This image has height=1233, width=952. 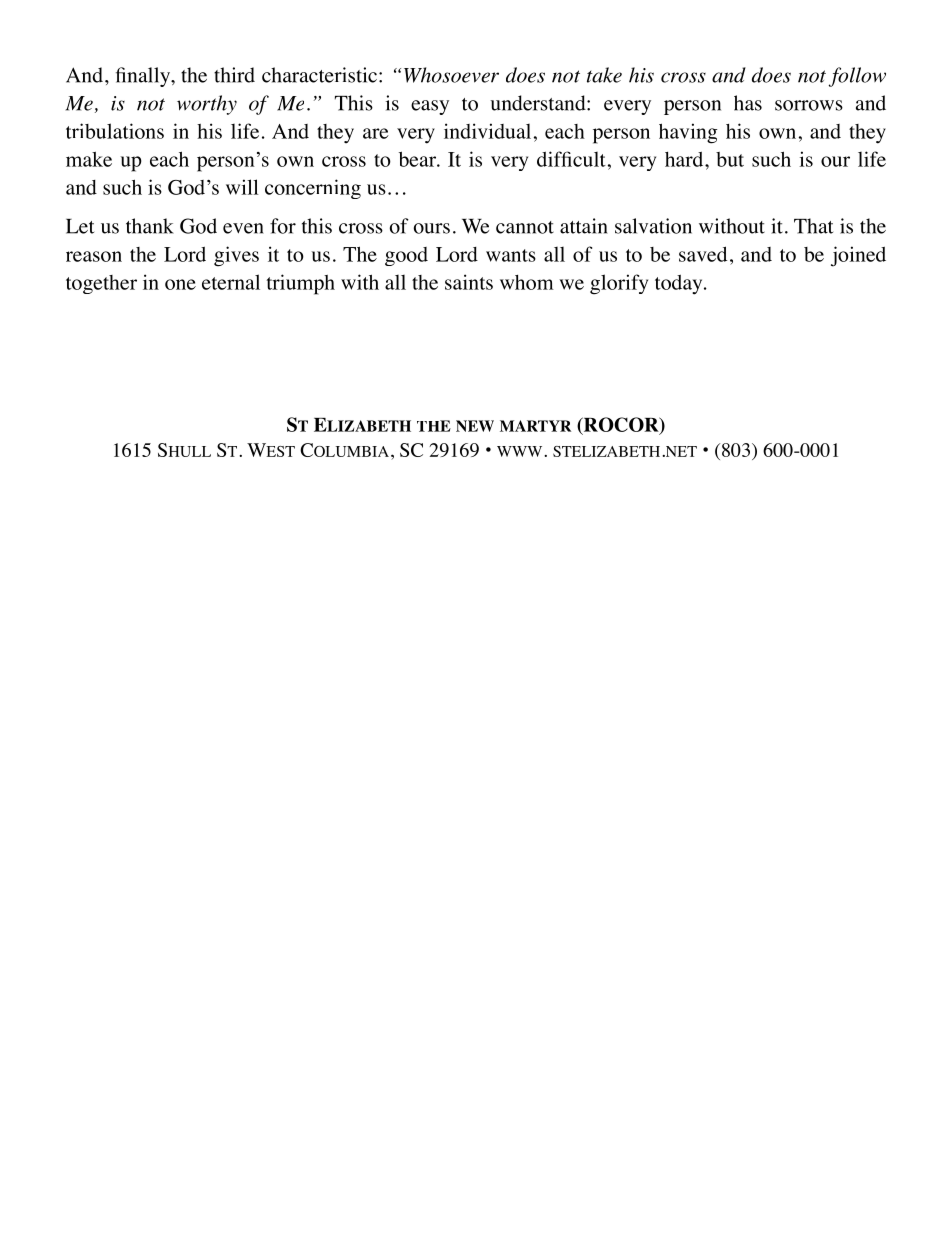 I want to click on gives, so click(x=236, y=256).
